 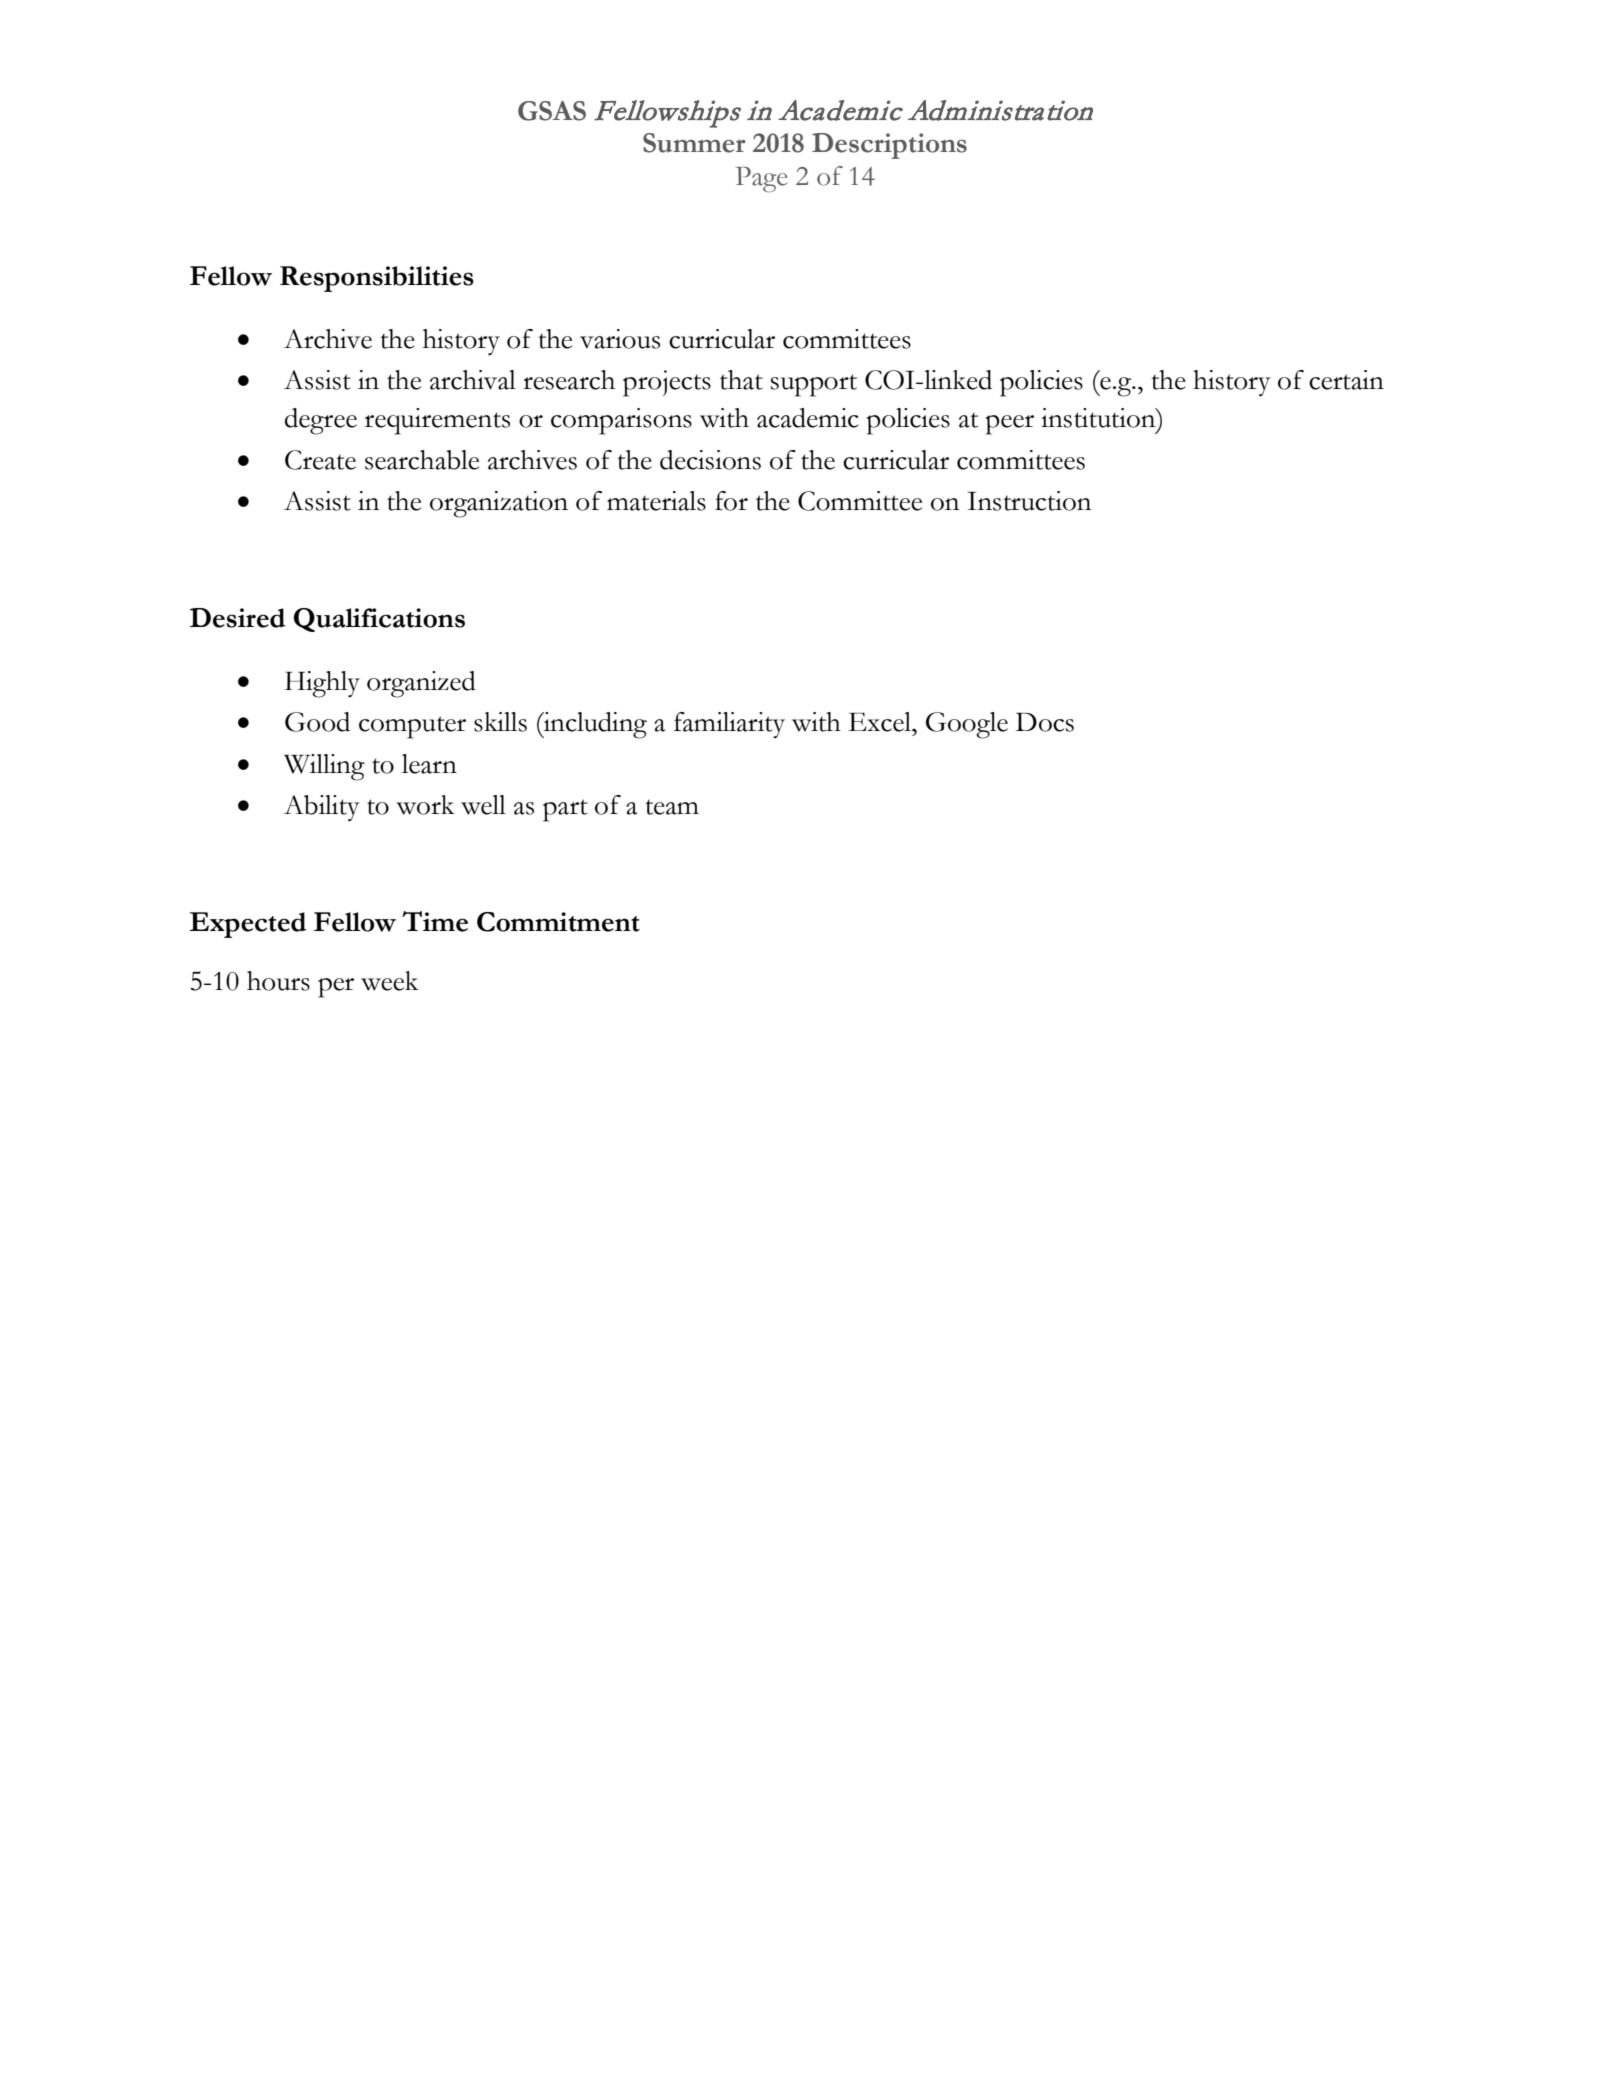 What do you see at coordinates (390, 981) in the image?
I see `week` at bounding box center [390, 981].
